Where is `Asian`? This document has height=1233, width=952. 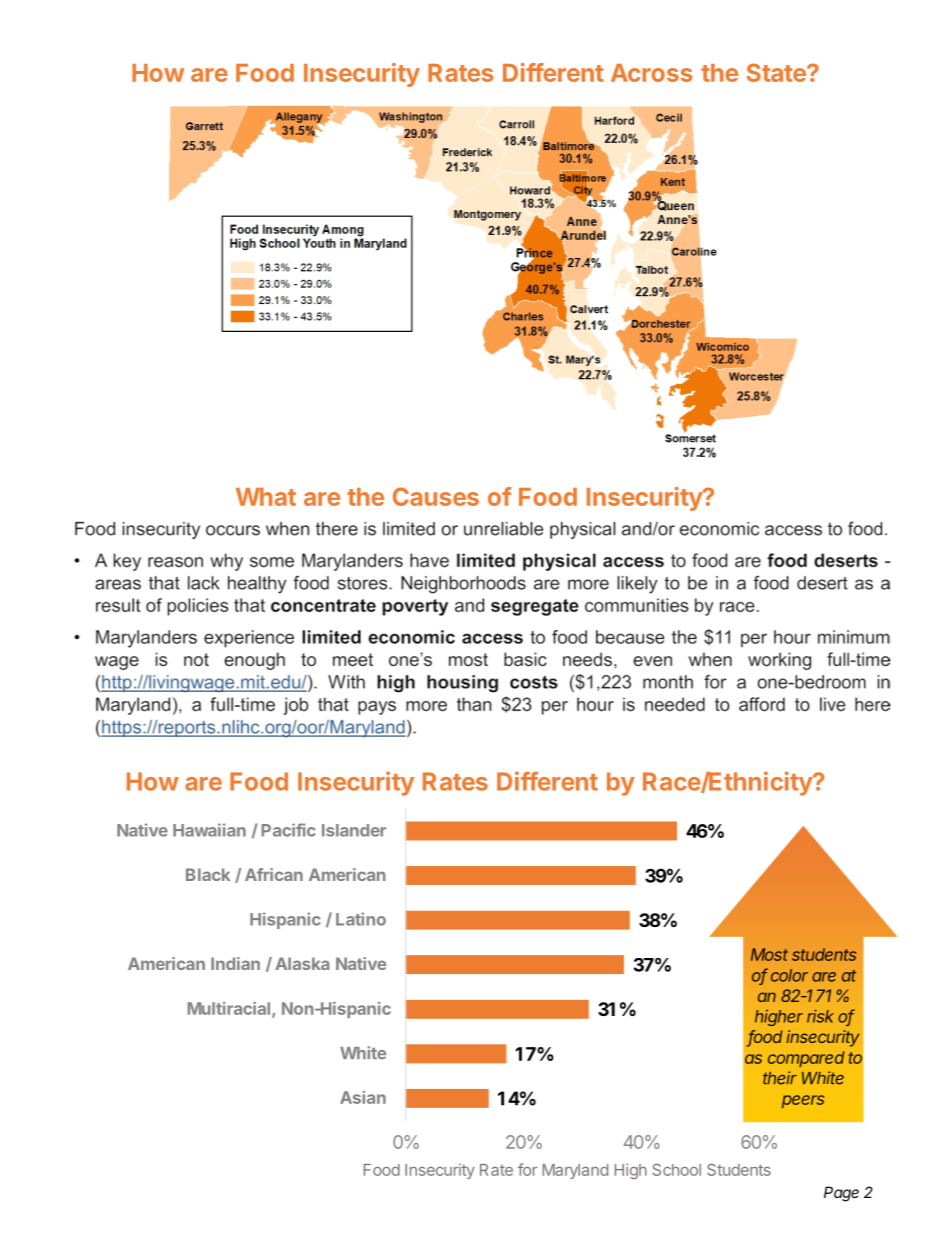 Asian is located at coordinates (363, 1097).
